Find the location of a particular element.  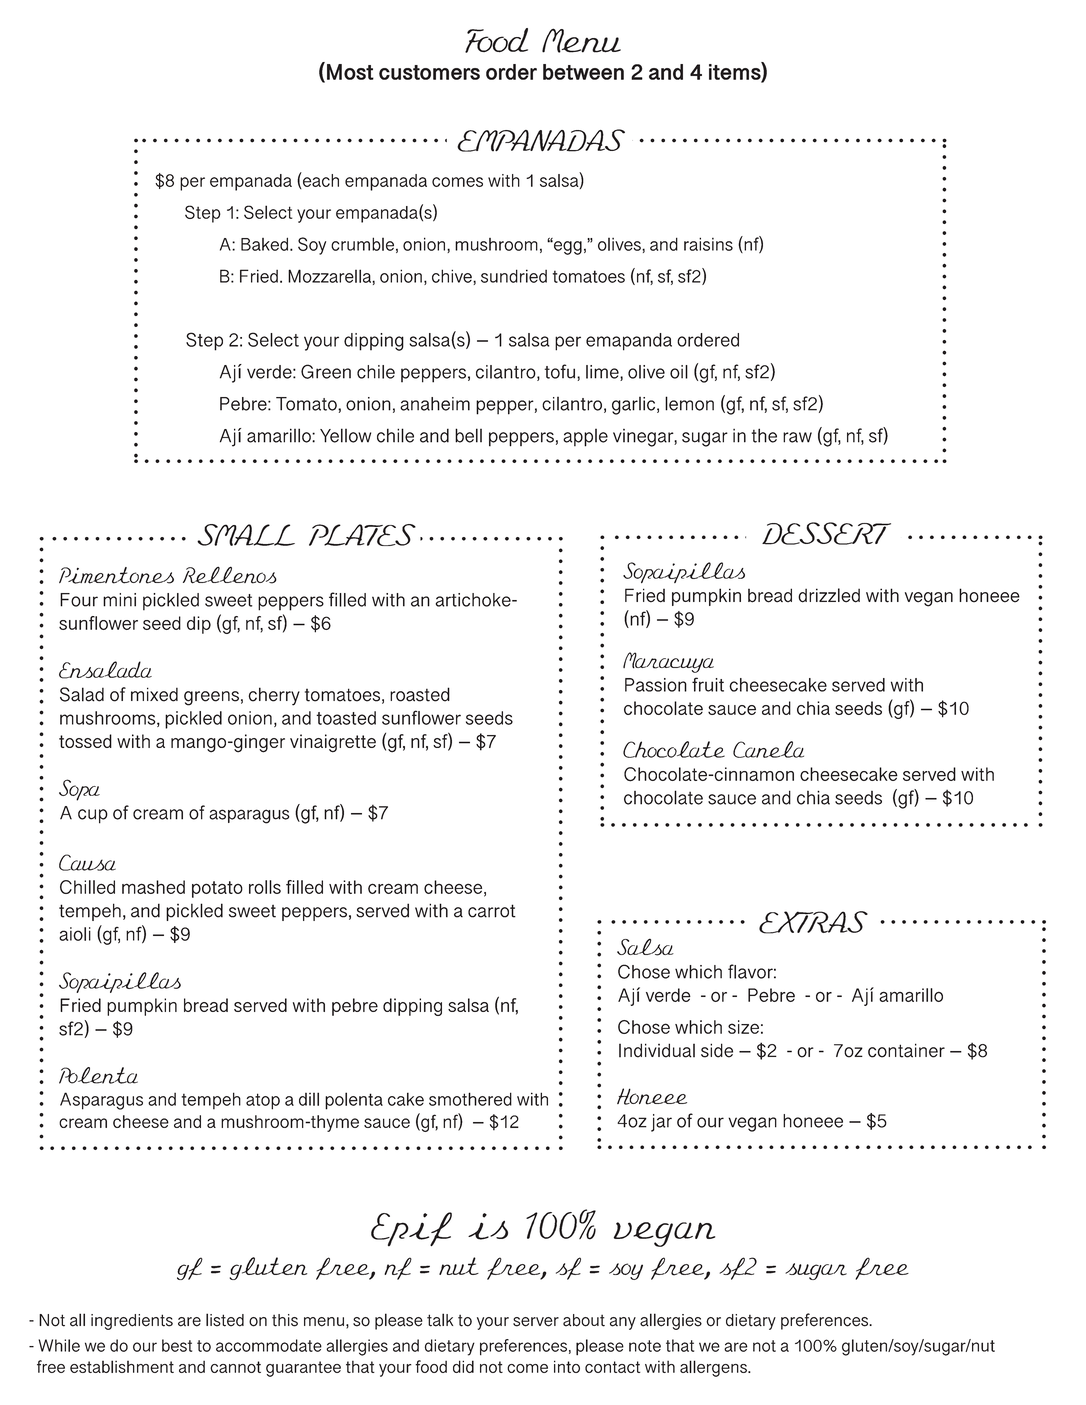

mixed is located at coordinates (154, 694).
